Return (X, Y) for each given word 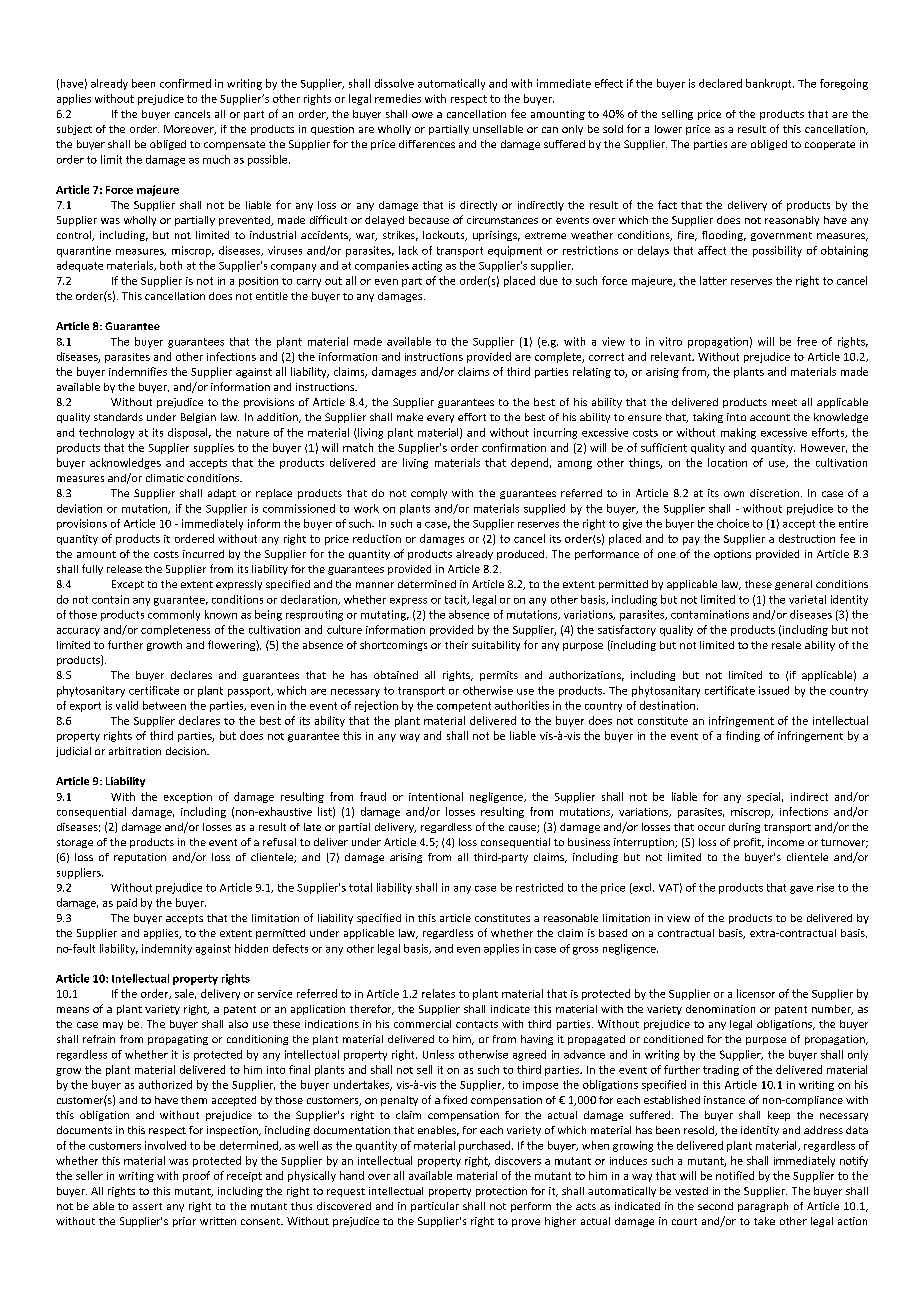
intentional (436, 796)
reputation (140, 858)
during (744, 828)
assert (147, 1206)
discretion (774, 493)
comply (429, 494)
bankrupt (770, 84)
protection (501, 1192)
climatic (165, 478)
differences (427, 144)
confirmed (185, 83)
